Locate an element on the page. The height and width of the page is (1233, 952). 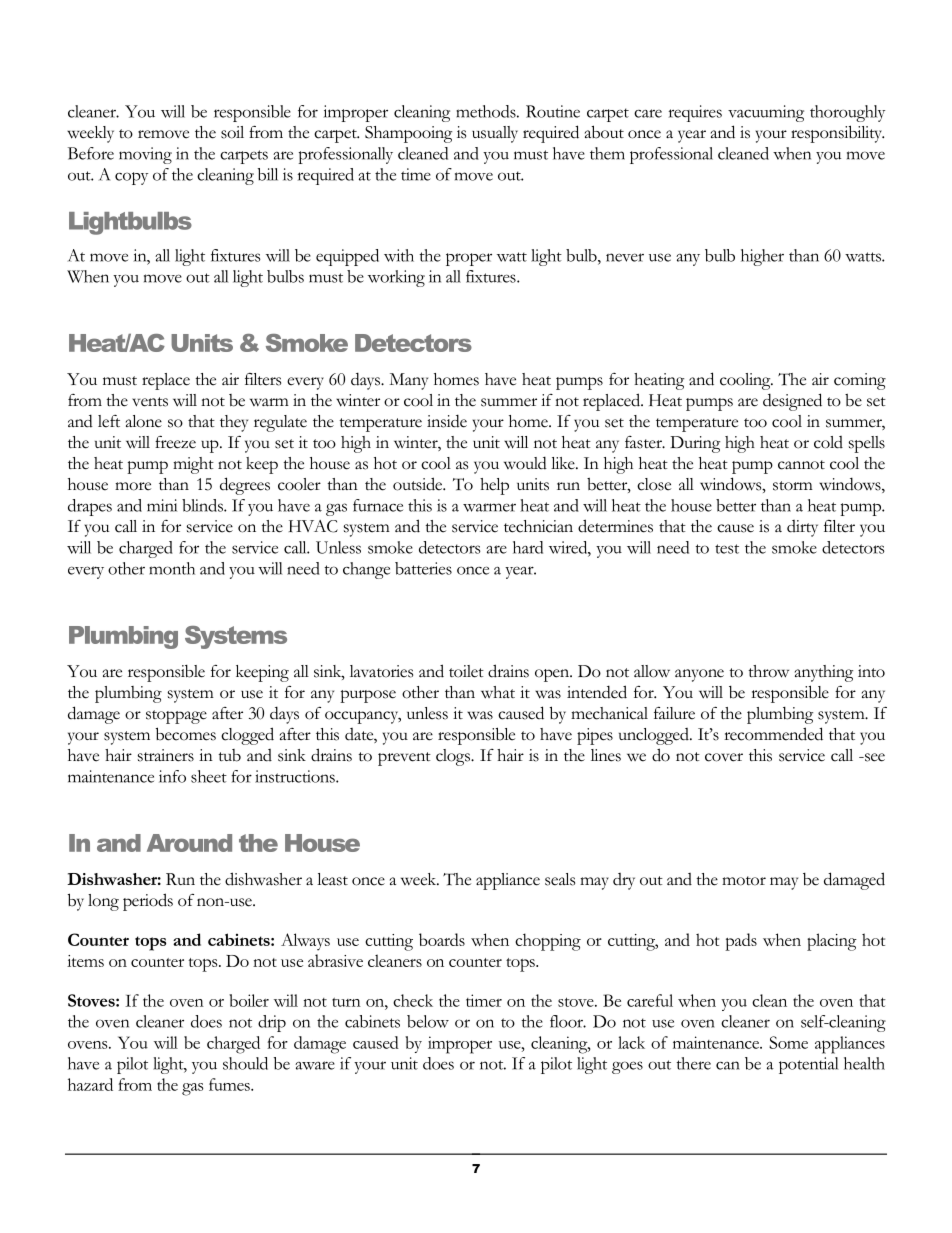
moving is located at coordinates (145, 155).
